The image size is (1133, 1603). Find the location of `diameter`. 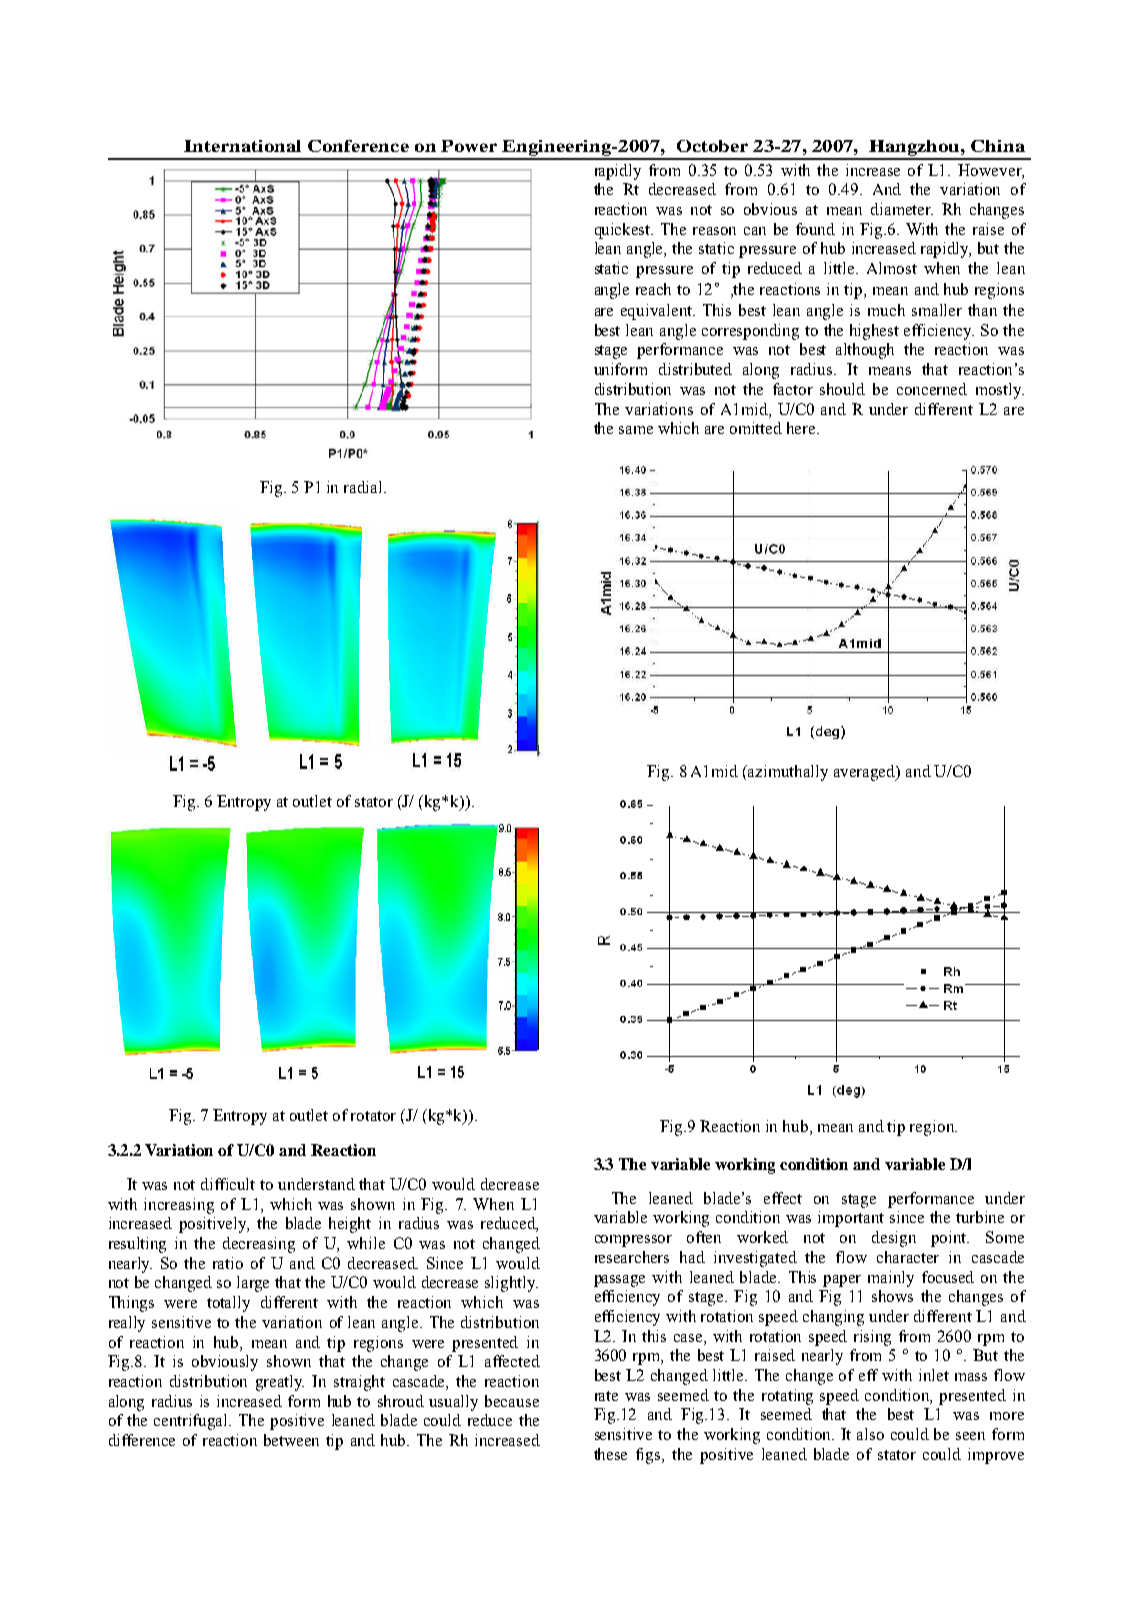

diameter is located at coordinates (902, 209).
